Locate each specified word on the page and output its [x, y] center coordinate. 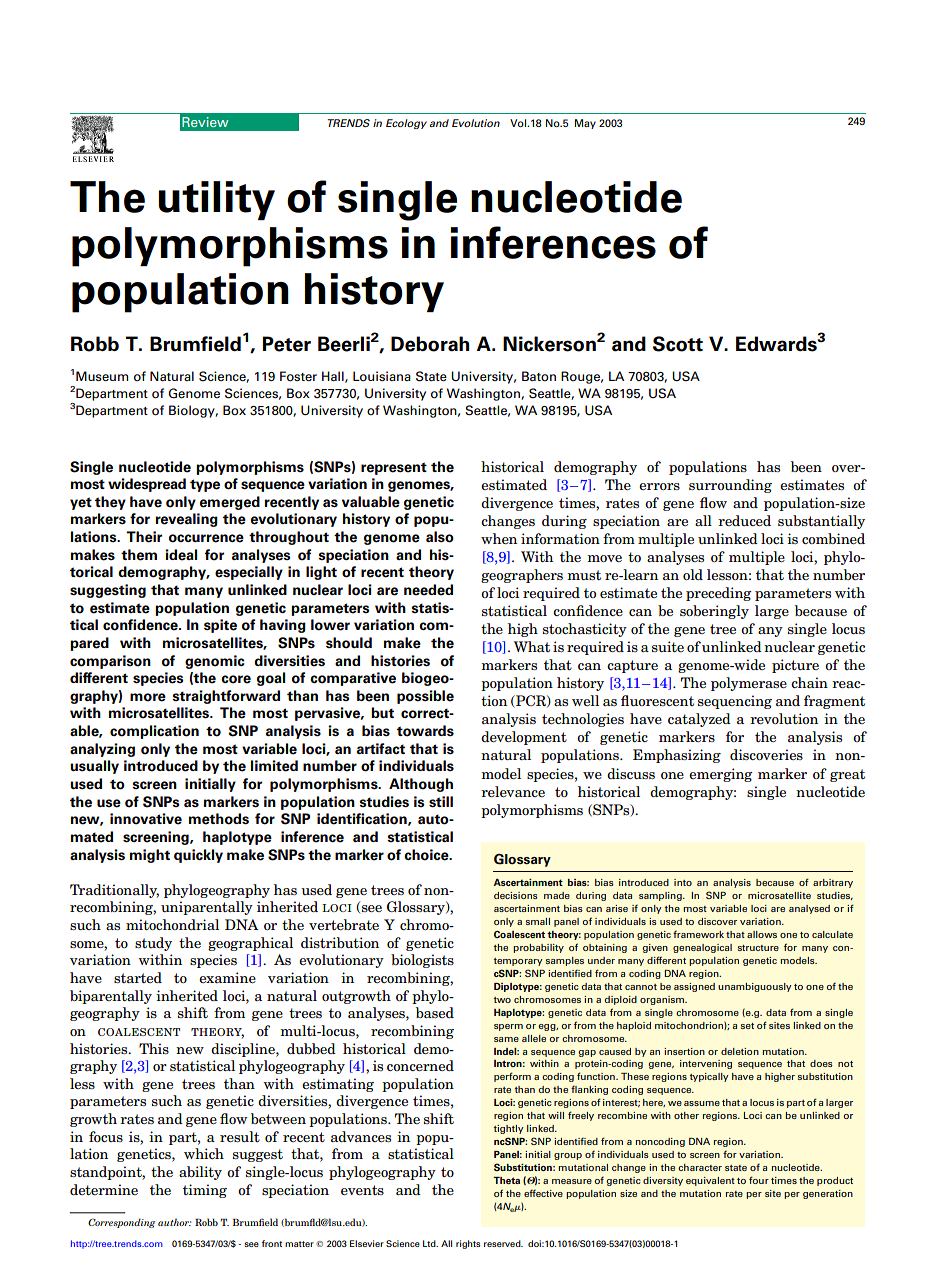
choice [427, 855]
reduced [744, 520]
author [174, 1222]
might [150, 856]
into [683, 882]
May [585, 124]
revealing [186, 520]
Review [205, 122]
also [440, 537]
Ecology [406, 124]
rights [468, 1244]
